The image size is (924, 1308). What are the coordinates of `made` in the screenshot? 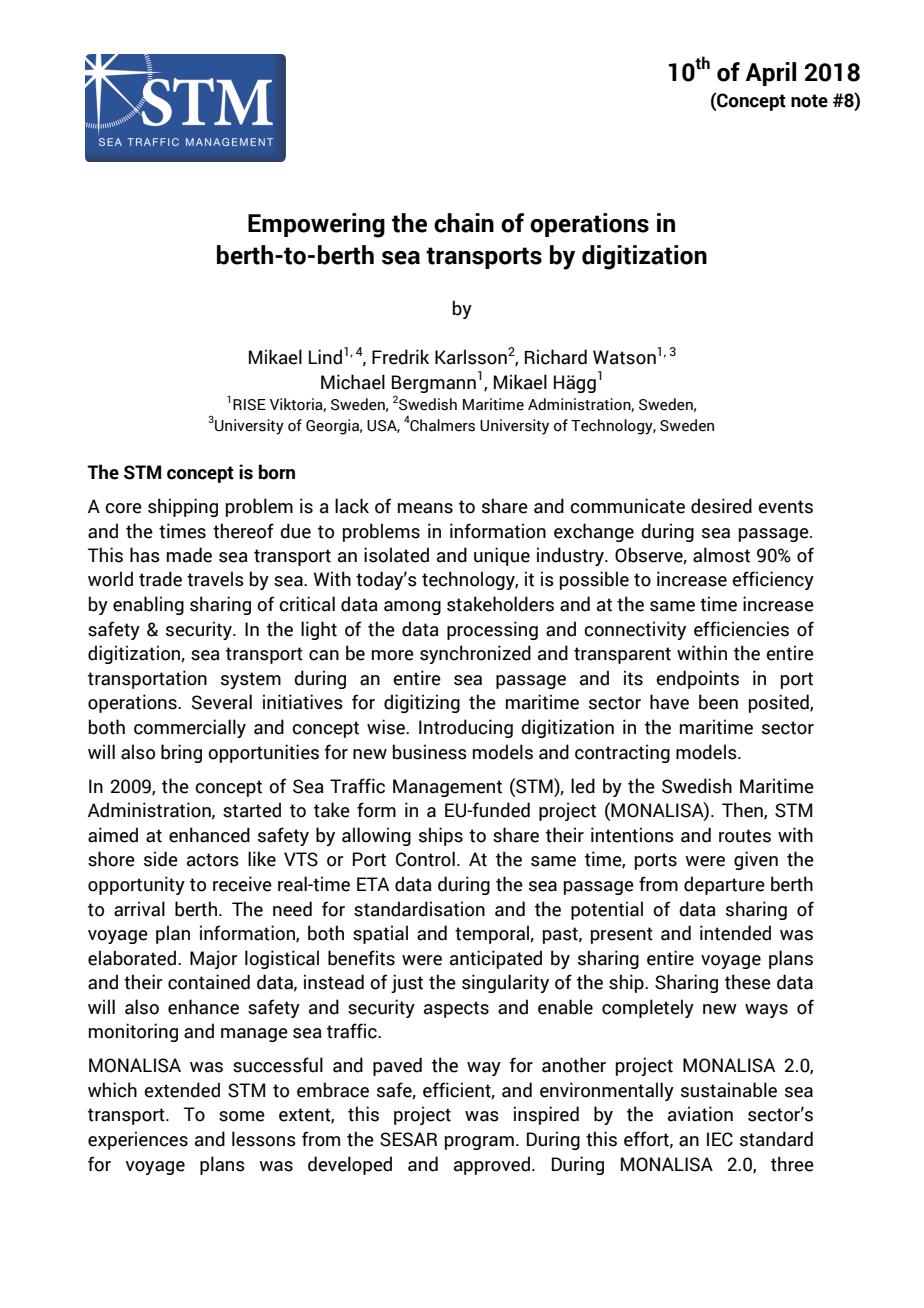 It's located at (189, 555).
